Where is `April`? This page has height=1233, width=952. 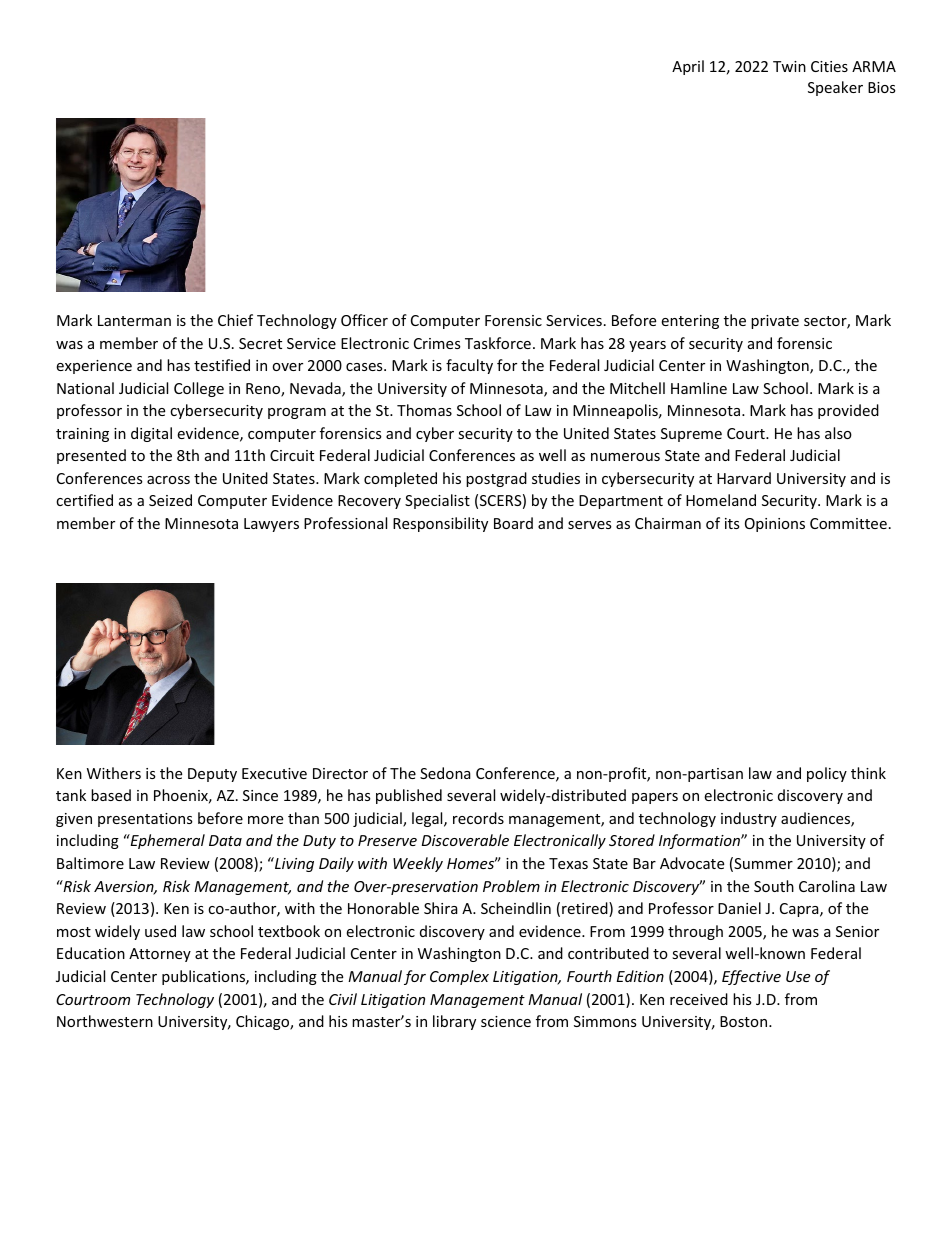 April is located at coordinates (688, 67).
